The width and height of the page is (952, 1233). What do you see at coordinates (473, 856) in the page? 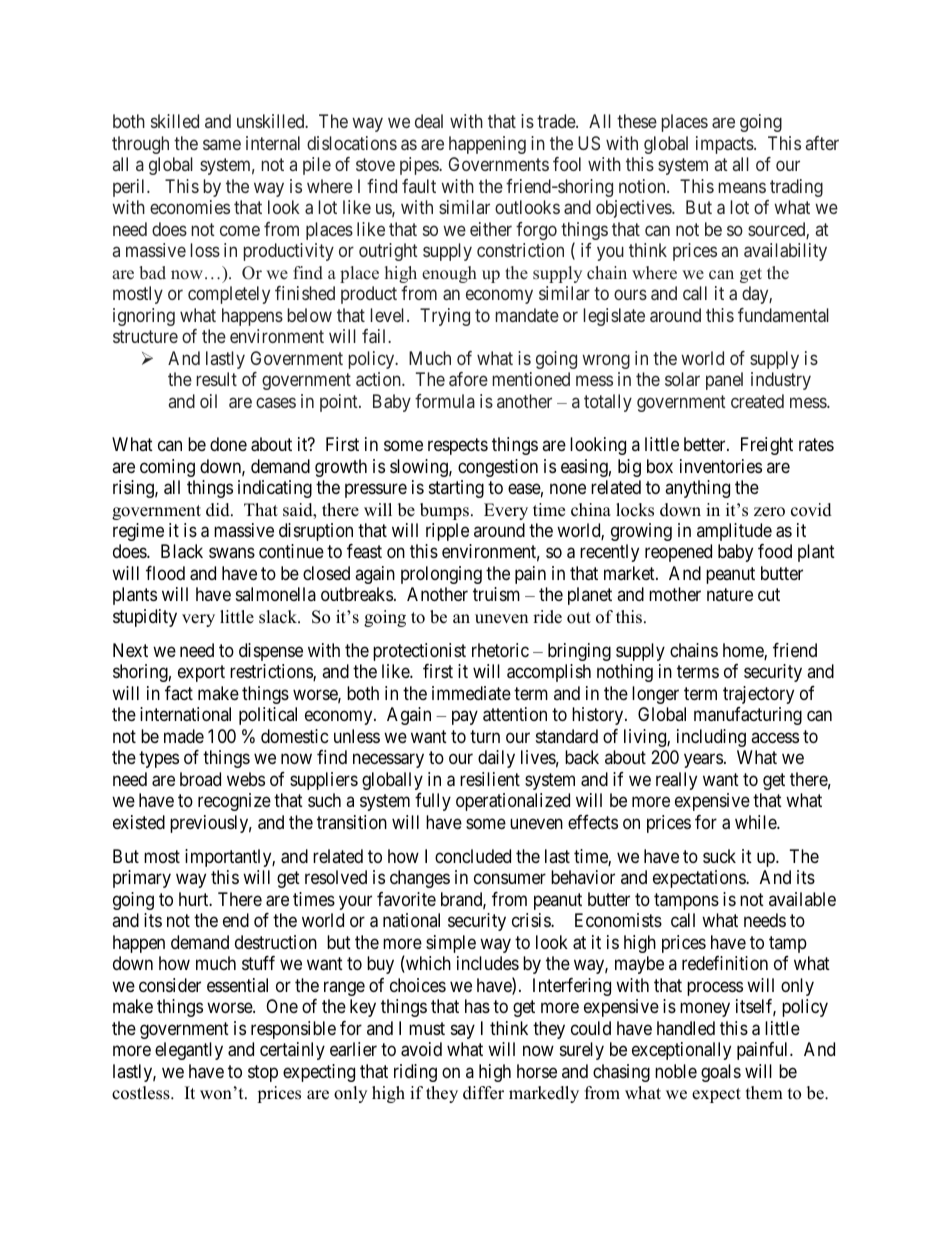
I see `concluded` at bounding box center [473, 856].
